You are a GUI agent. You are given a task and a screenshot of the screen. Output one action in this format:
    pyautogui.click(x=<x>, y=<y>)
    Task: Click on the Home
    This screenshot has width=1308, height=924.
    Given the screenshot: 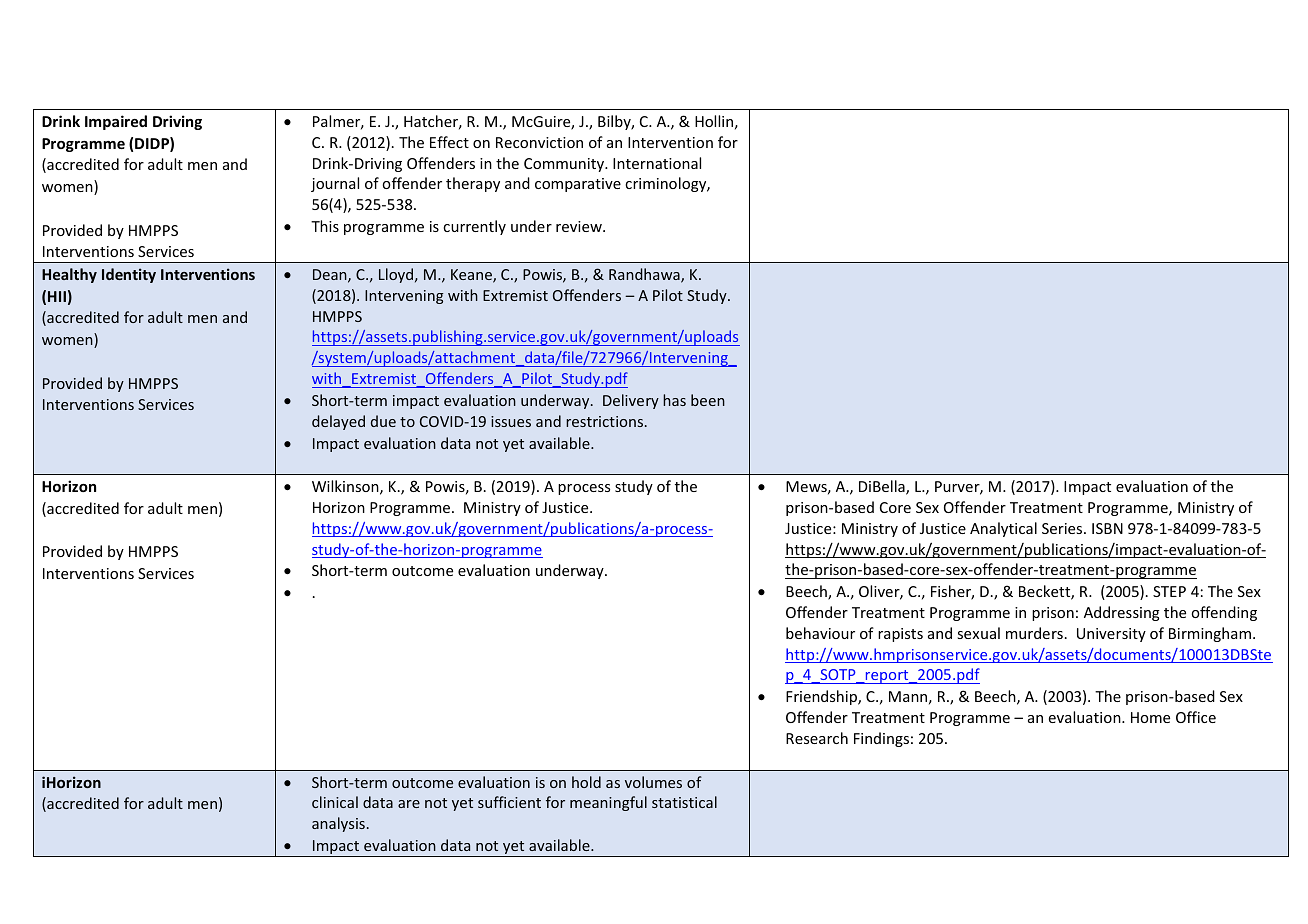 What is the action you would take?
    pyautogui.click(x=1150, y=717)
